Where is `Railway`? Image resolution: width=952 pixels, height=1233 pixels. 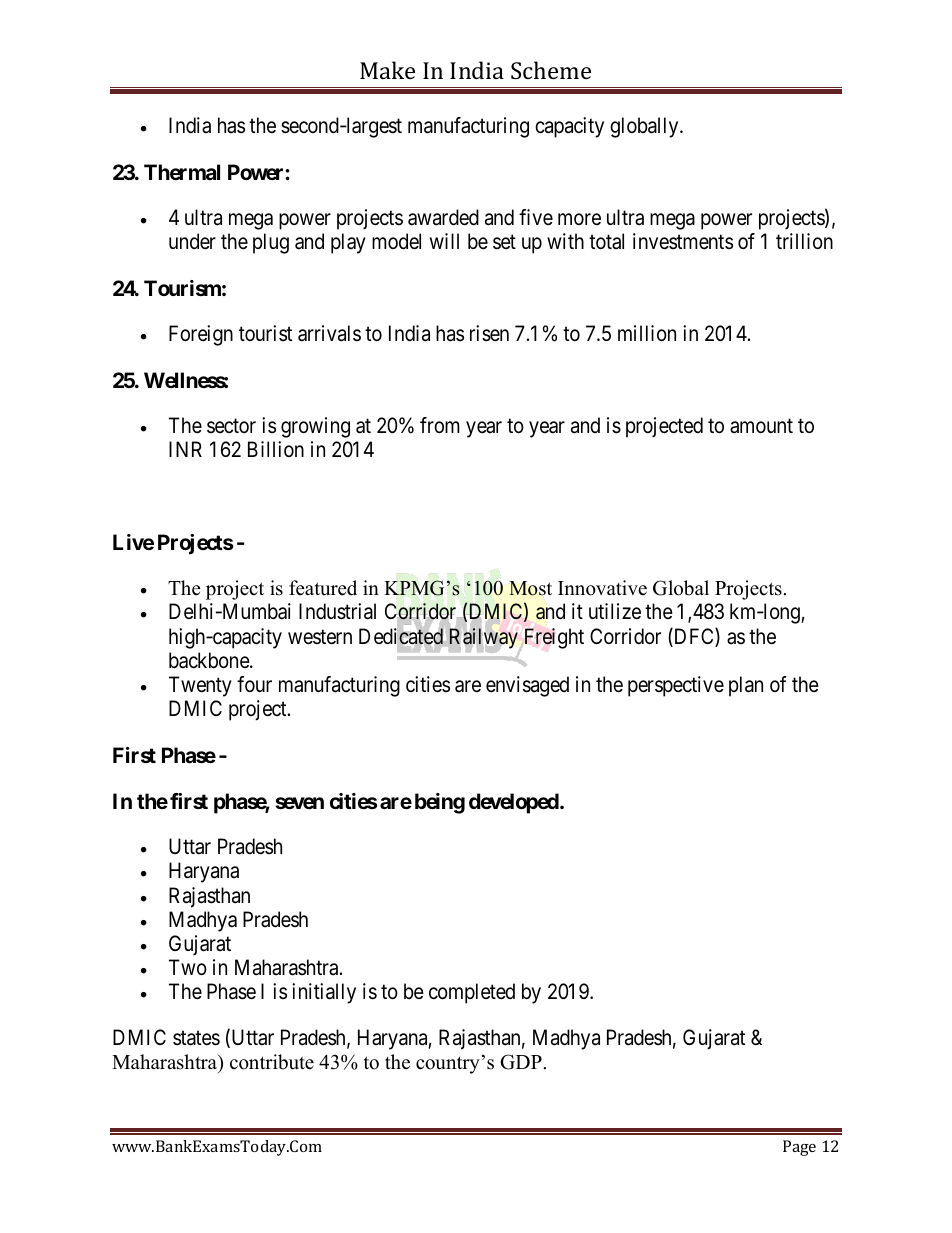 Railway is located at coordinates (484, 638).
